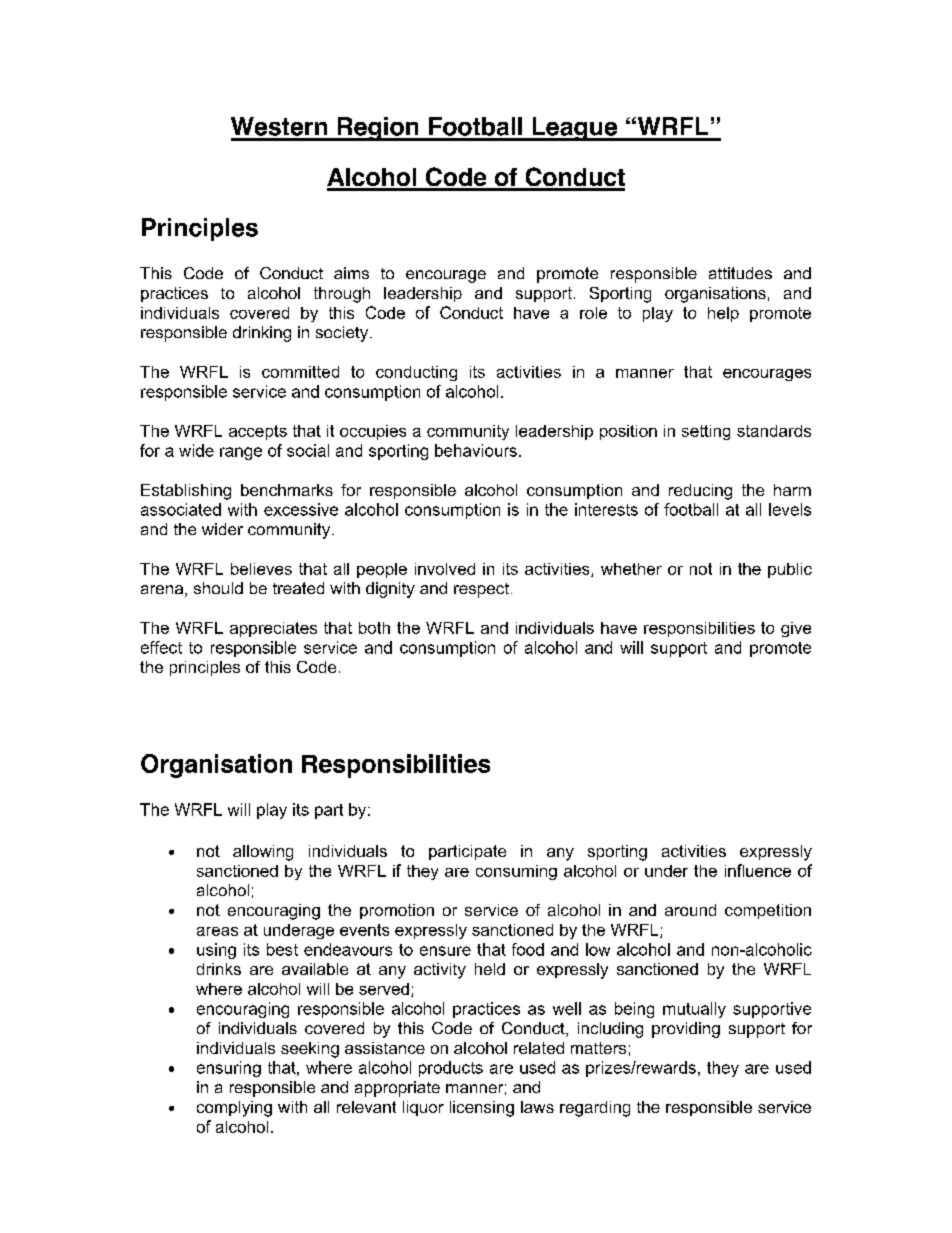 This image has height=1233, width=952. I want to click on Region, so click(378, 129).
